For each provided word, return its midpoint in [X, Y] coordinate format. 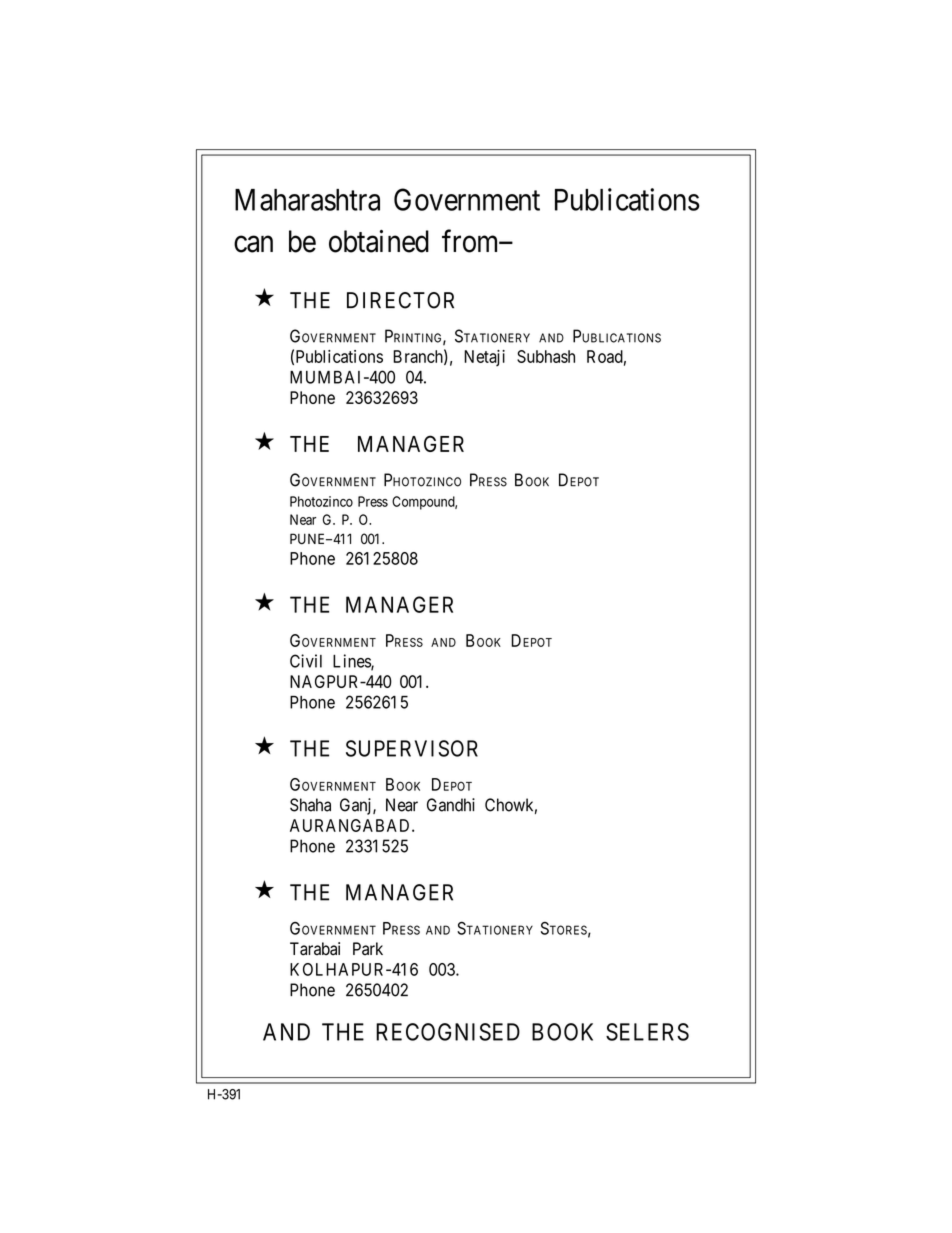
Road [605, 356]
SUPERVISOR [412, 748]
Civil [306, 661]
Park [368, 948]
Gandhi [451, 805]
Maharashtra [307, 200]
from [469, 241]
